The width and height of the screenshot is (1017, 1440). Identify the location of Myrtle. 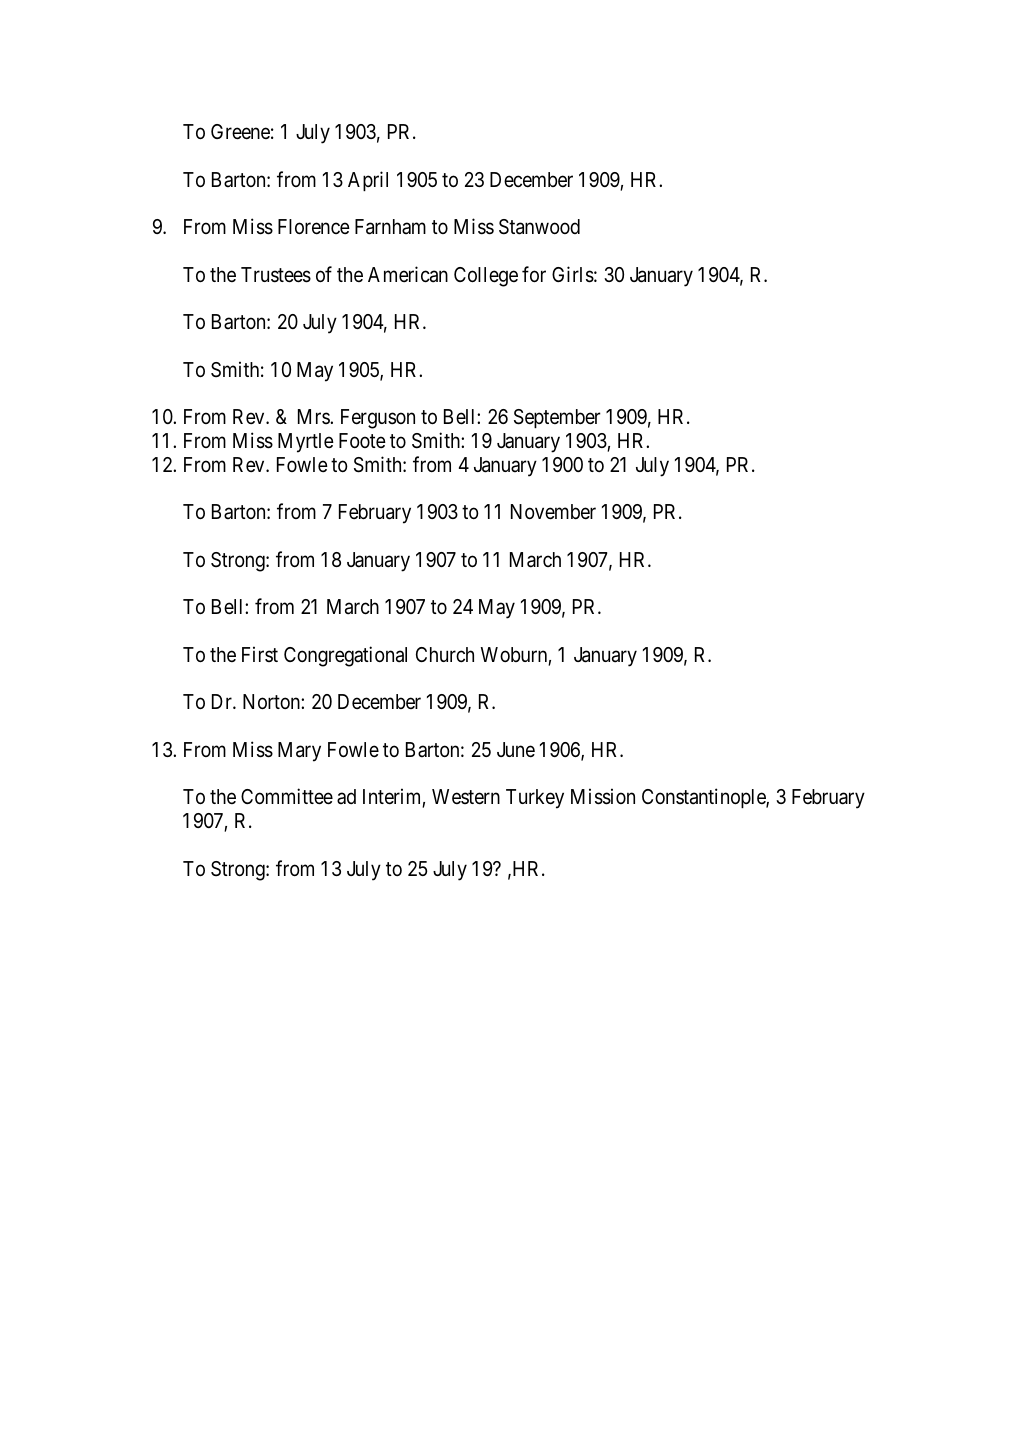
(306, 443).
